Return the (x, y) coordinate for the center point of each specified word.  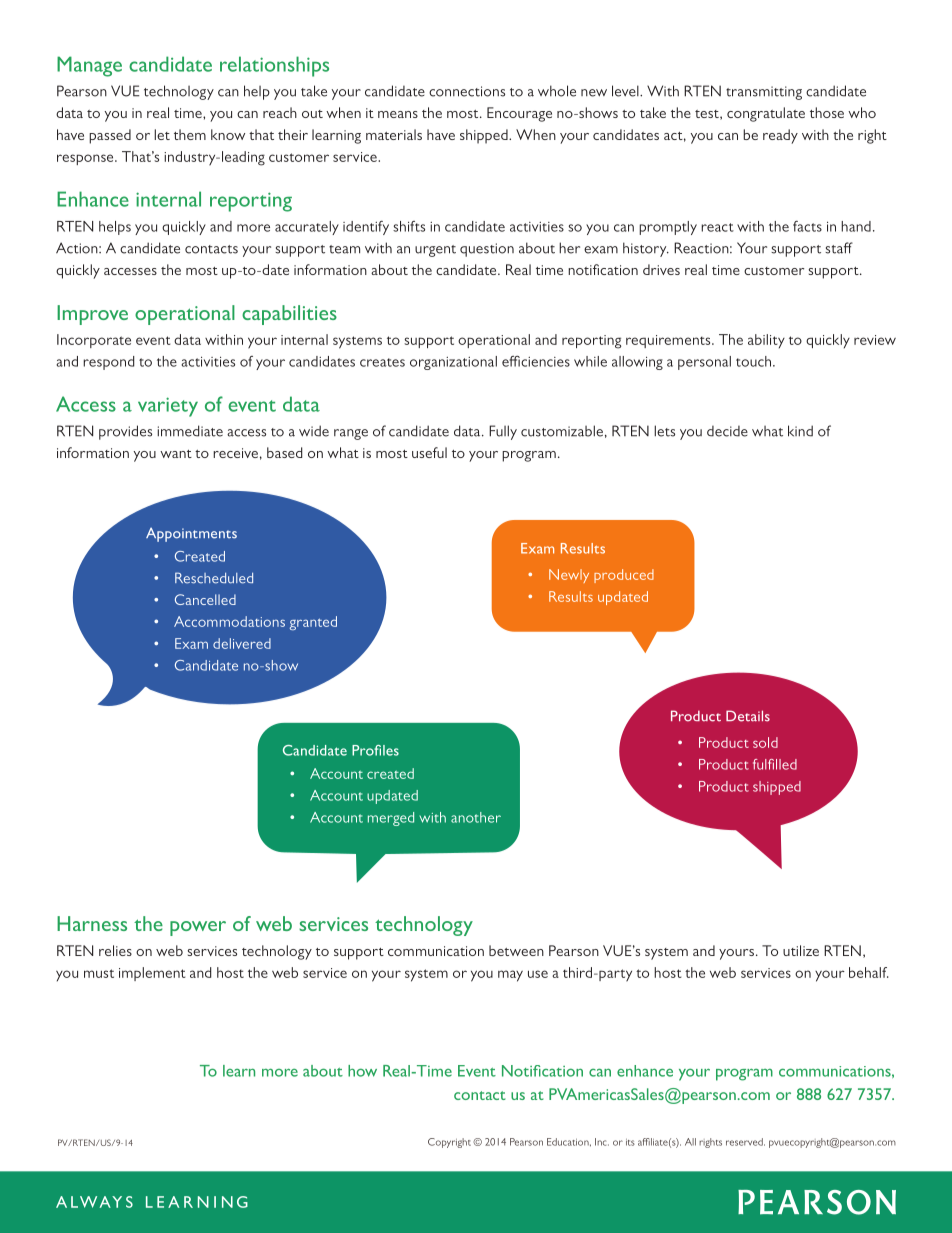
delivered (242, 643)
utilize (801, 950)
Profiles (375, 750)
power (198, 928)
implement (152, 974)
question (487, 250)
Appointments (191, 535)
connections (467, 91)
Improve (92, 315)
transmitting (764, 93)
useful (429, 452)
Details (748, 716)
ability (766, 341)
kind (800, 431)
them (190, 134)
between (516, 950)
